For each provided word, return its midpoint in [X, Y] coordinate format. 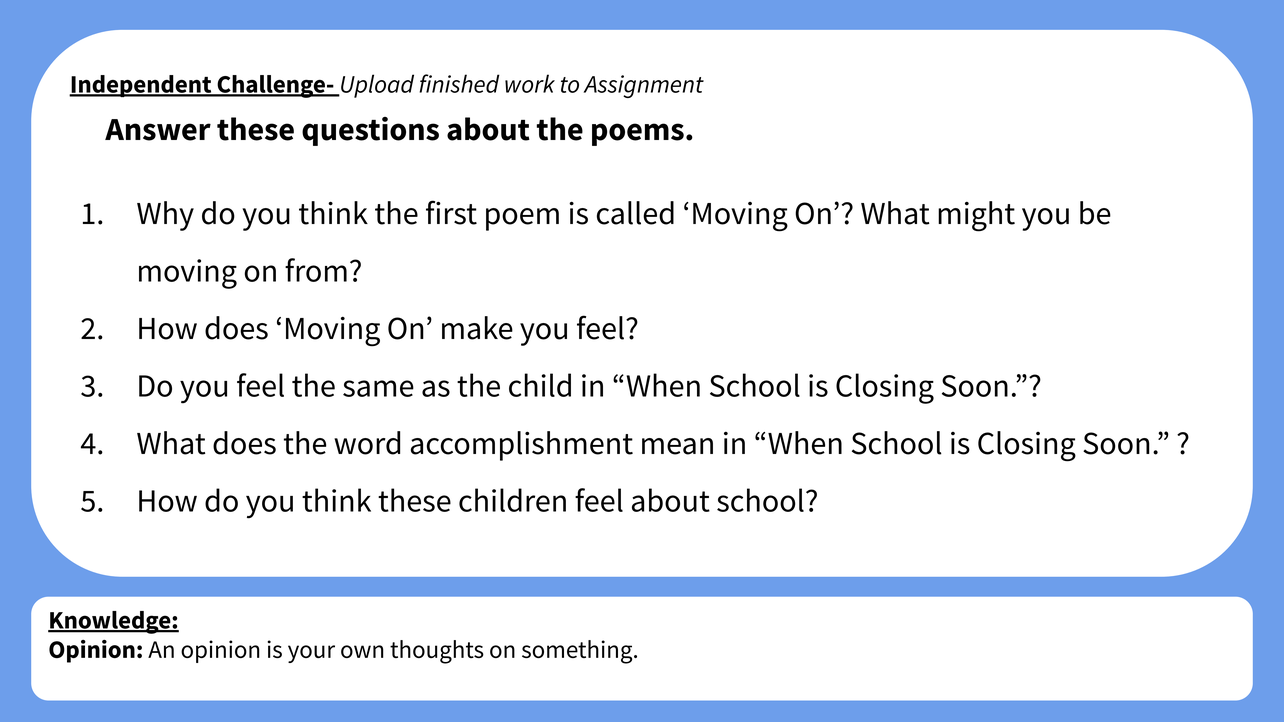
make [477, 328]
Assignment [644, 86]
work [530, 83]
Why [165, 216]
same [378, 388]
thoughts [437, 652]
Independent [141, 86]
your [311, 654]
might [976, 216]
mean [677, 446]
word [367, 443]
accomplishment [522, 446]
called [635, 213]
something [578, 652]
